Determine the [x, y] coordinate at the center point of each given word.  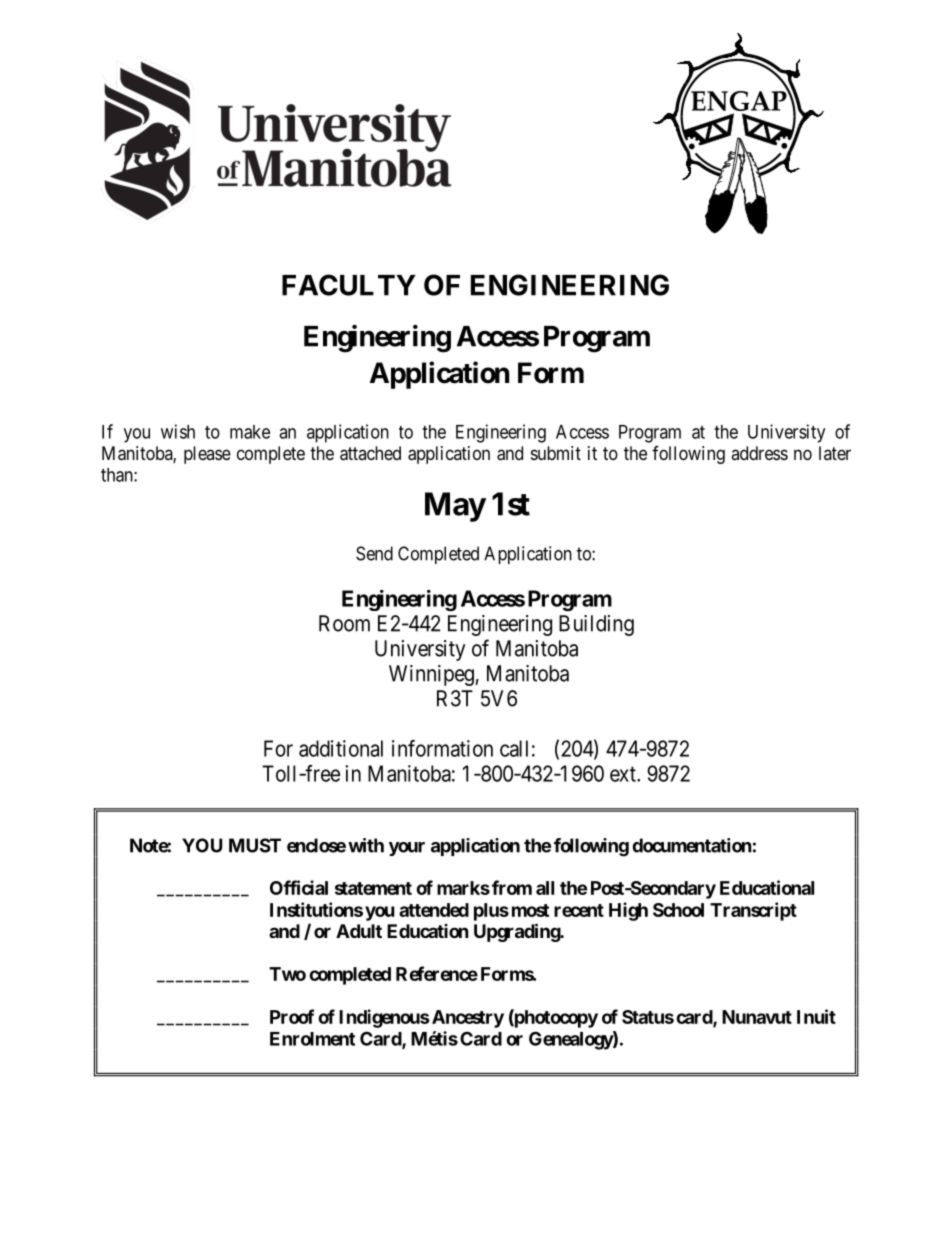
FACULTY [349, 285]
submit [556, 453]
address [759, 453]
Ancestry [466, 1019]
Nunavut [757, 1017]
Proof [292, 1016]
